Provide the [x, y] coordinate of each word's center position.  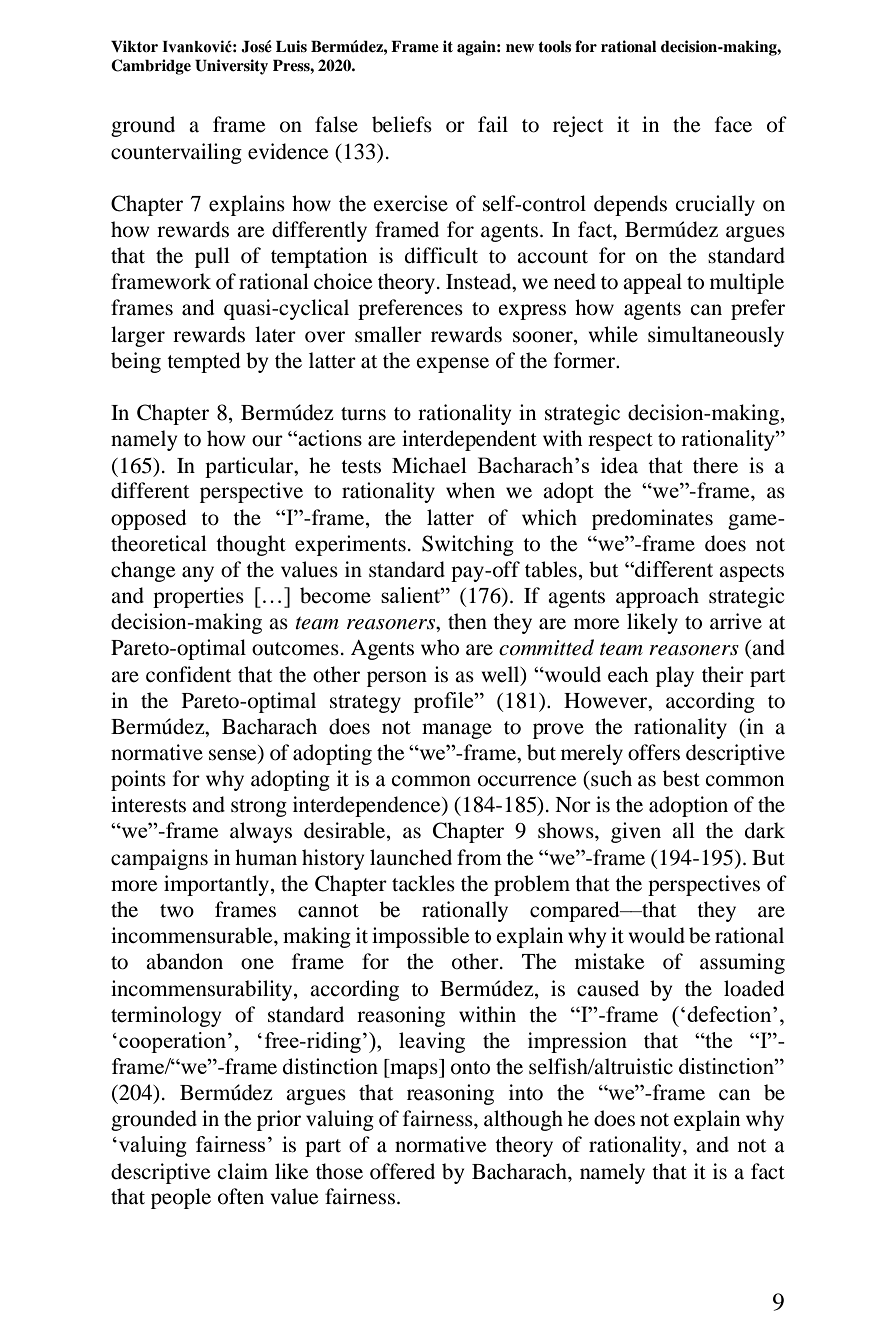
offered [402, 1171]
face [733, 124]
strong [259, 808]
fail [493, 124]
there [715, 465]
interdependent [469, 440]
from [479, 857]
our [267, 441]
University [231, 67]
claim [242, 1171]
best [681, 778]
